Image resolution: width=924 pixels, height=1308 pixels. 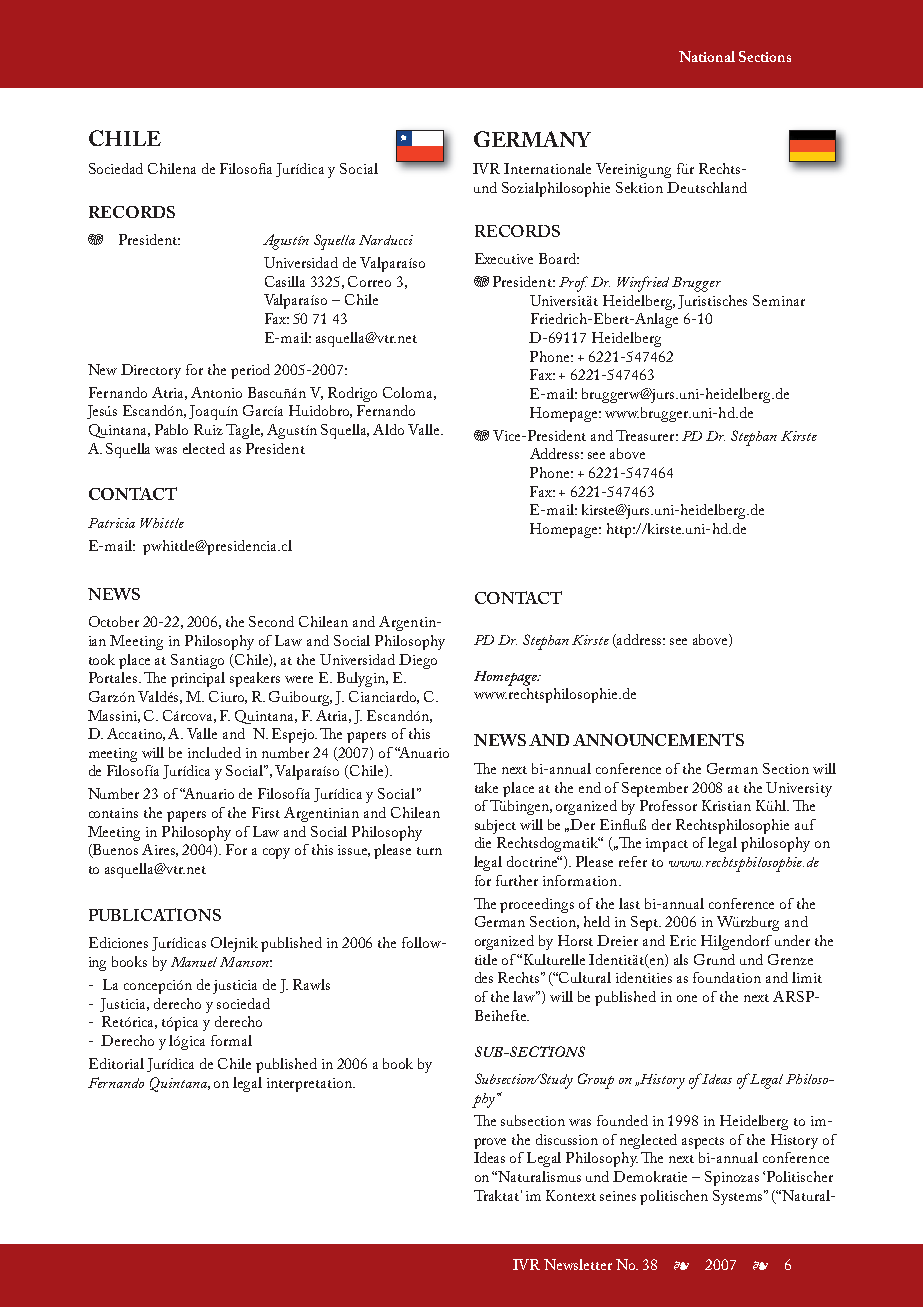 What do you see at coordinates (779, 300) in the document?
I see `Seminar` at bounding box center [779, 300].
